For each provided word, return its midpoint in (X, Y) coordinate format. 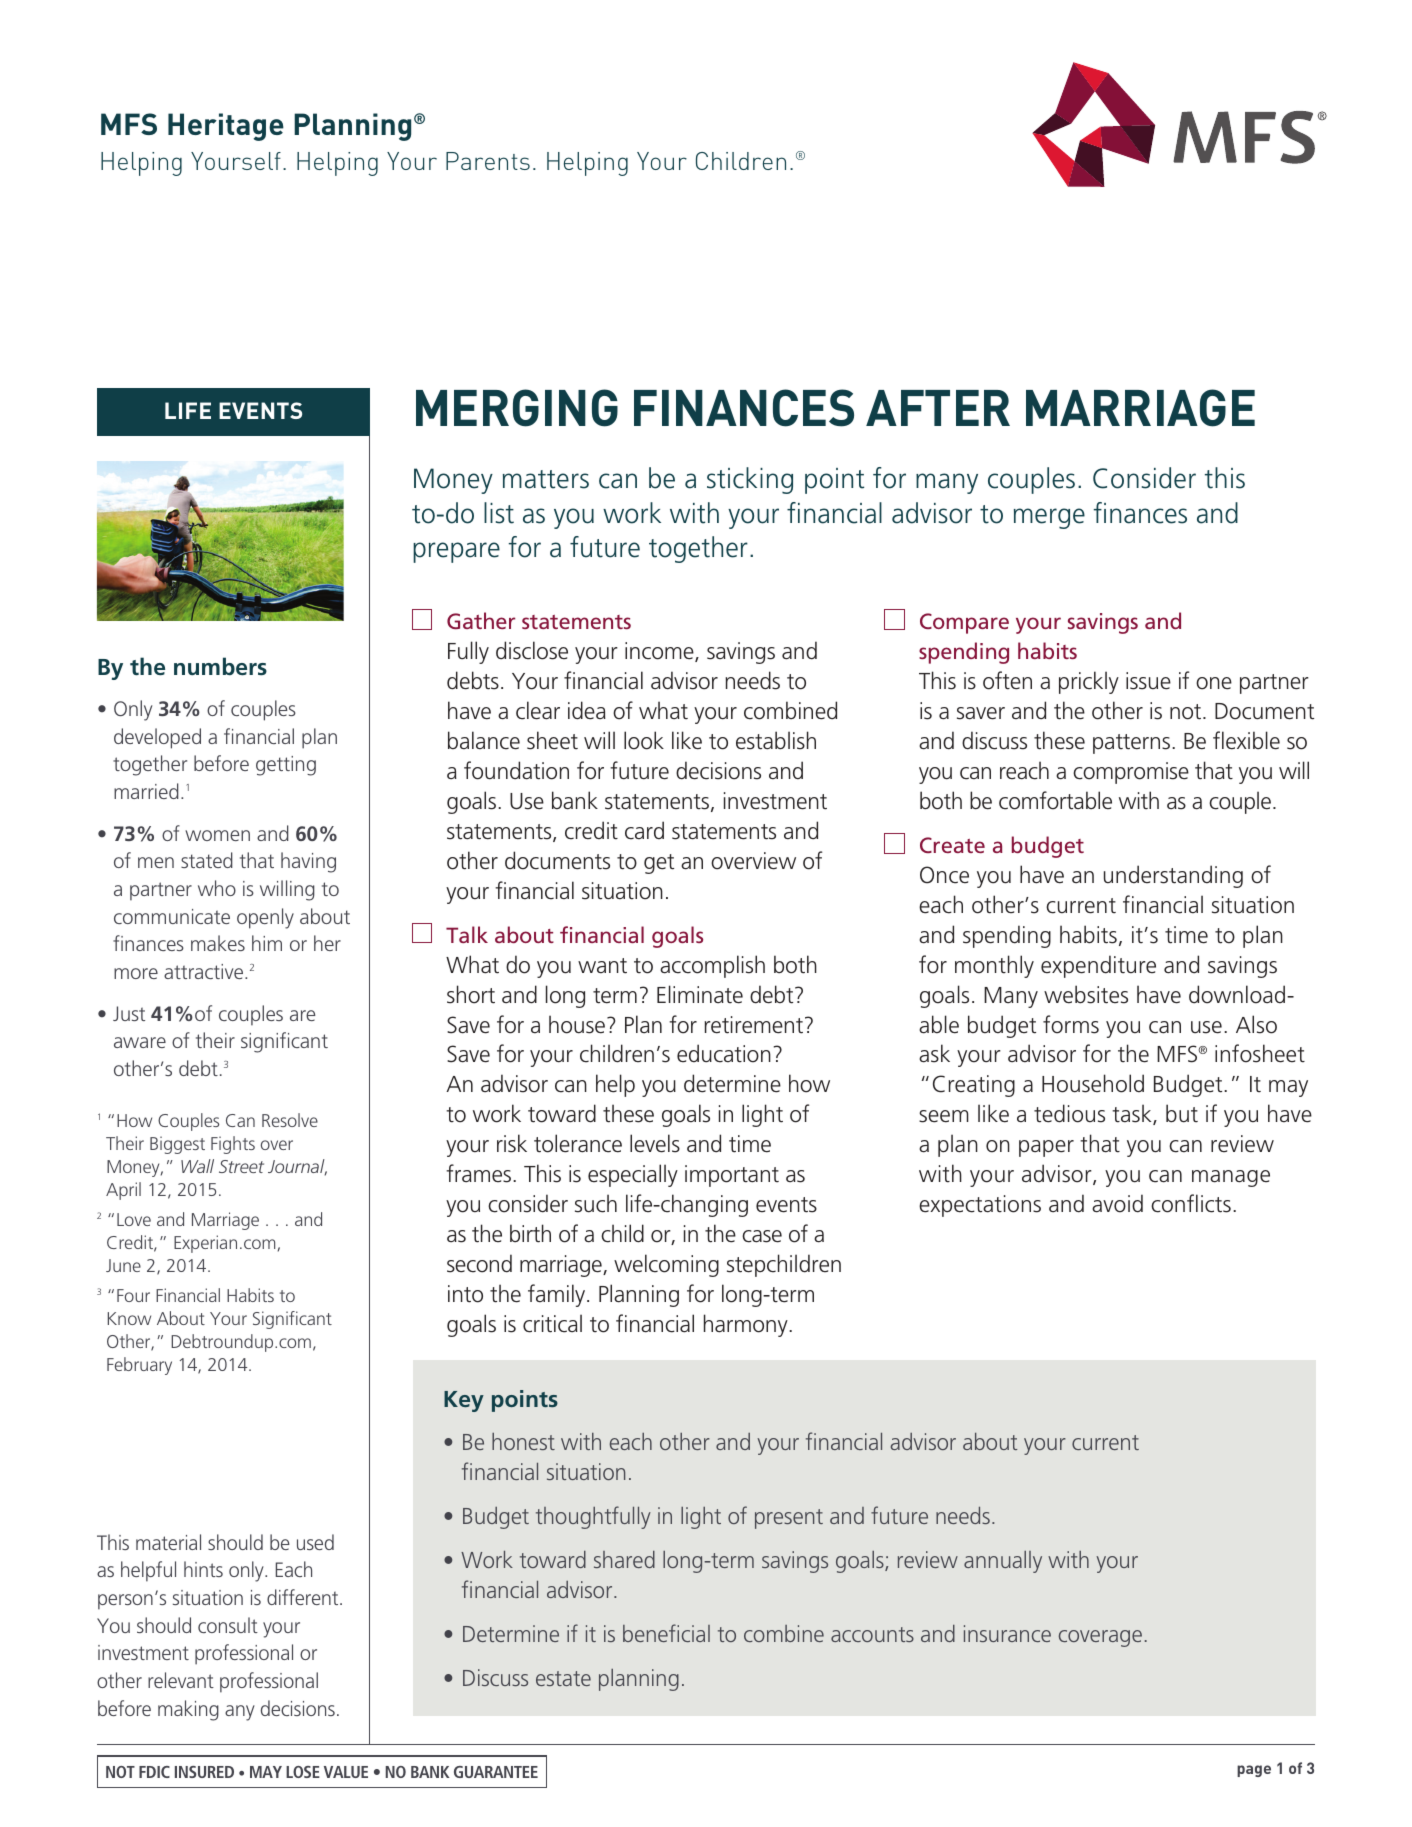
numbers (220, 666)
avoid (1117, 1203)
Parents (488, 161)
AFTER (938, 408)
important (732, 1176)
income (660, 652)
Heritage (226, 127)
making (188, 1710)
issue (1148, 681)
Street (241, 1166)
